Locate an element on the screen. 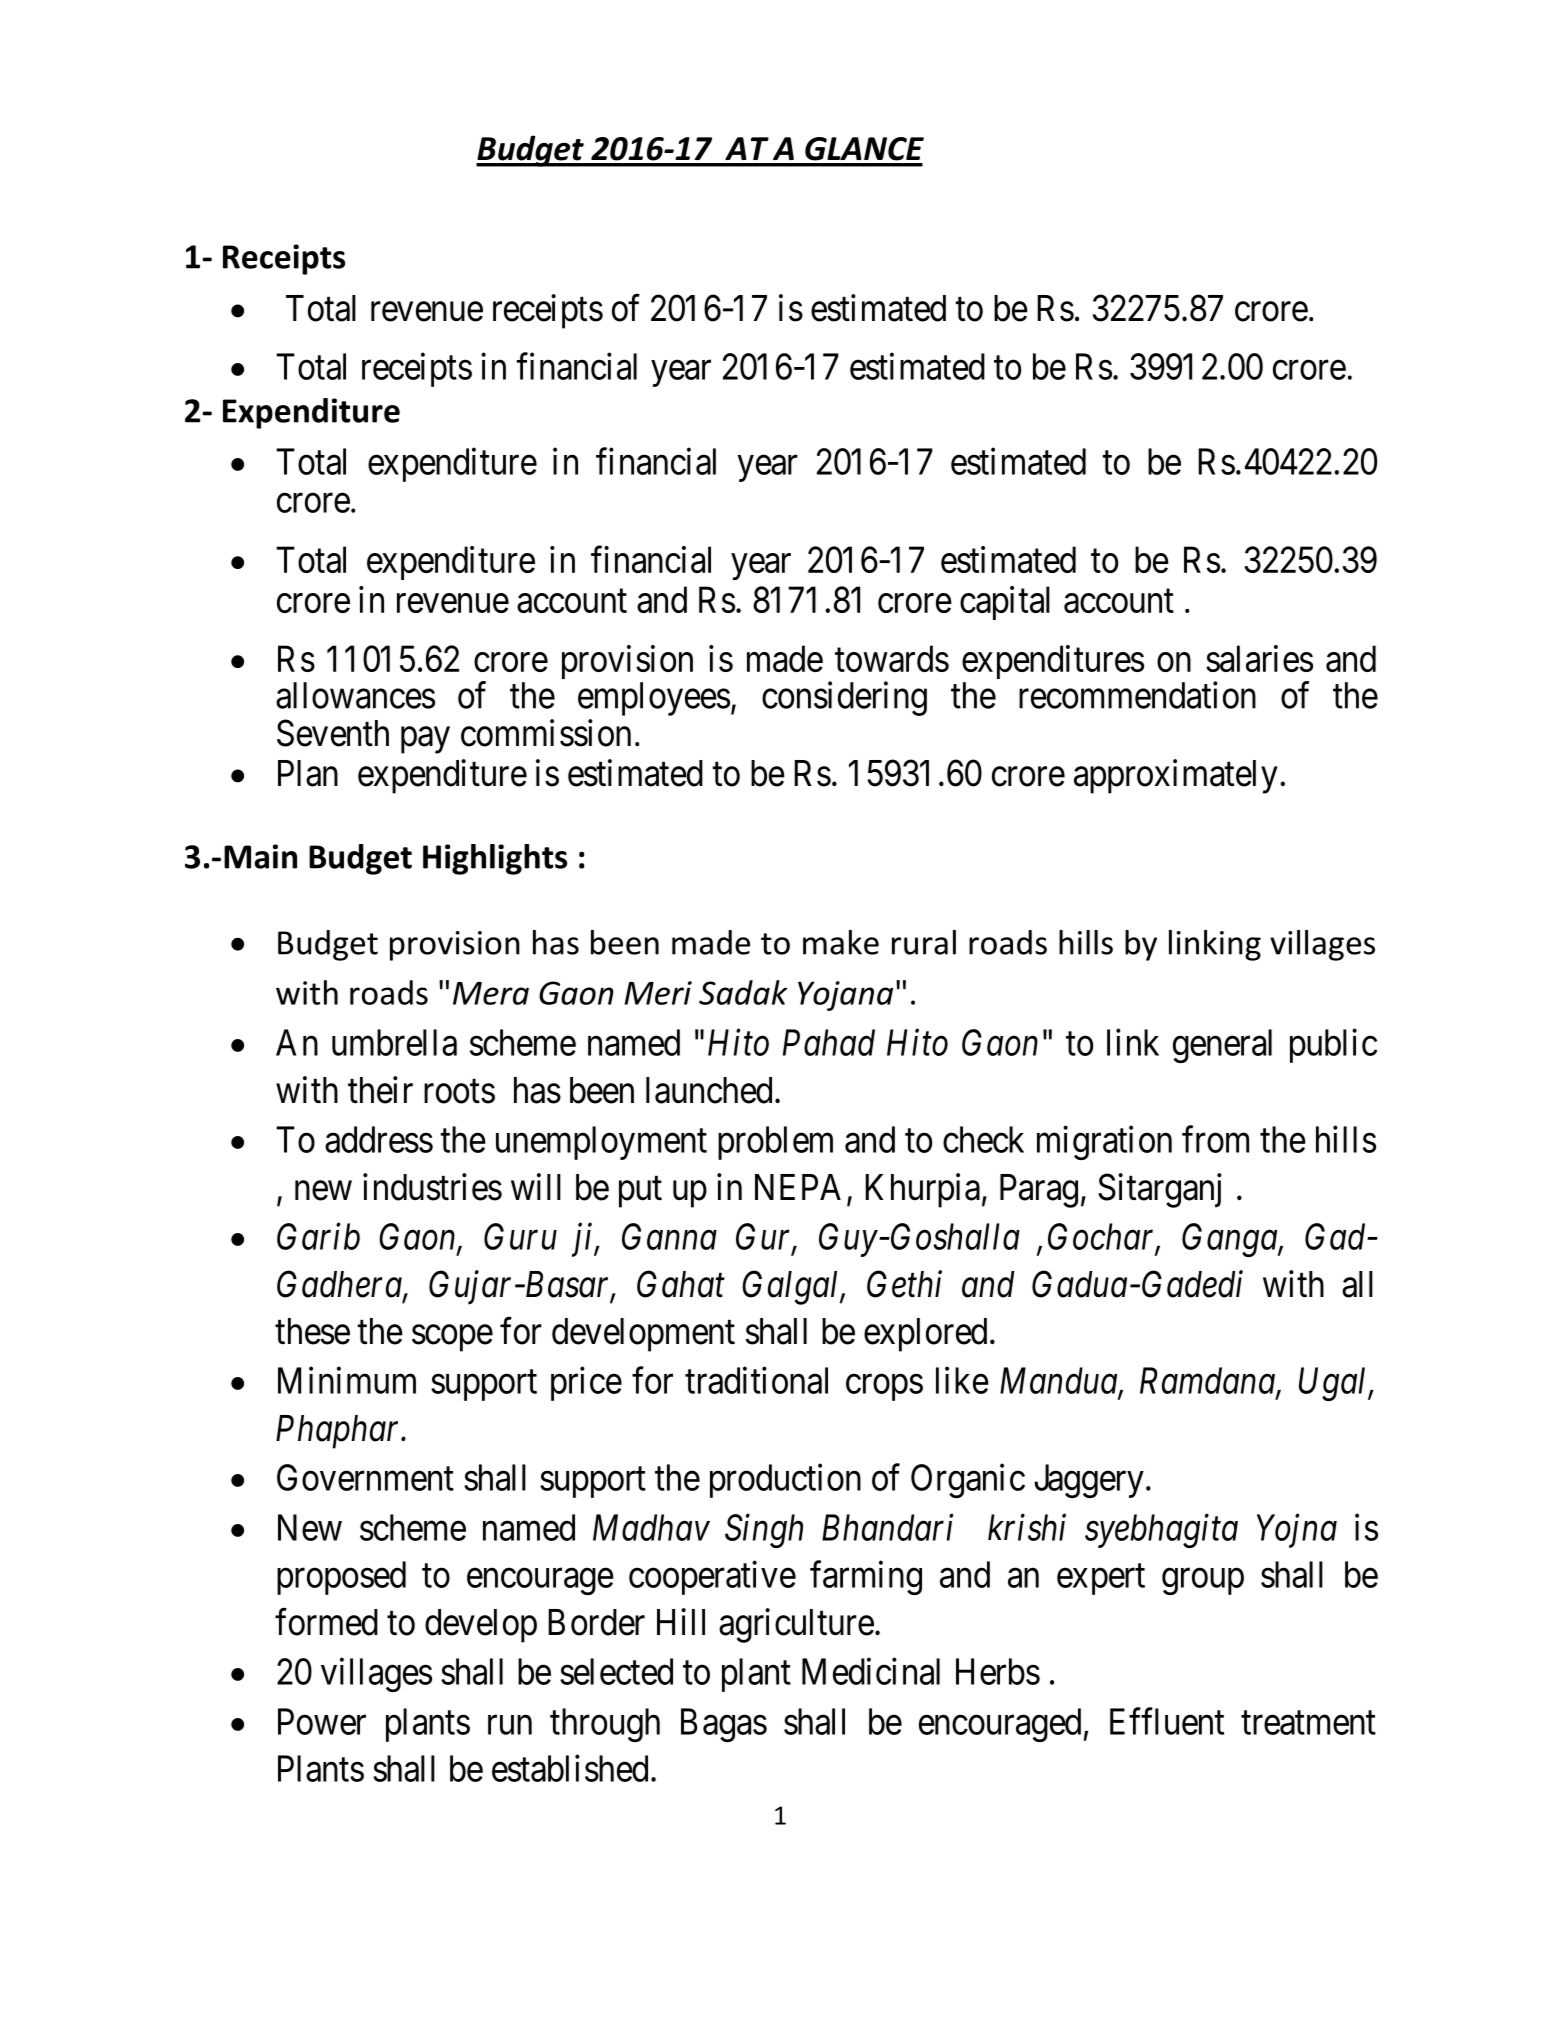 This screenshot has width=1560, height=2019. traditional is located at coordinates (756, 1380).
